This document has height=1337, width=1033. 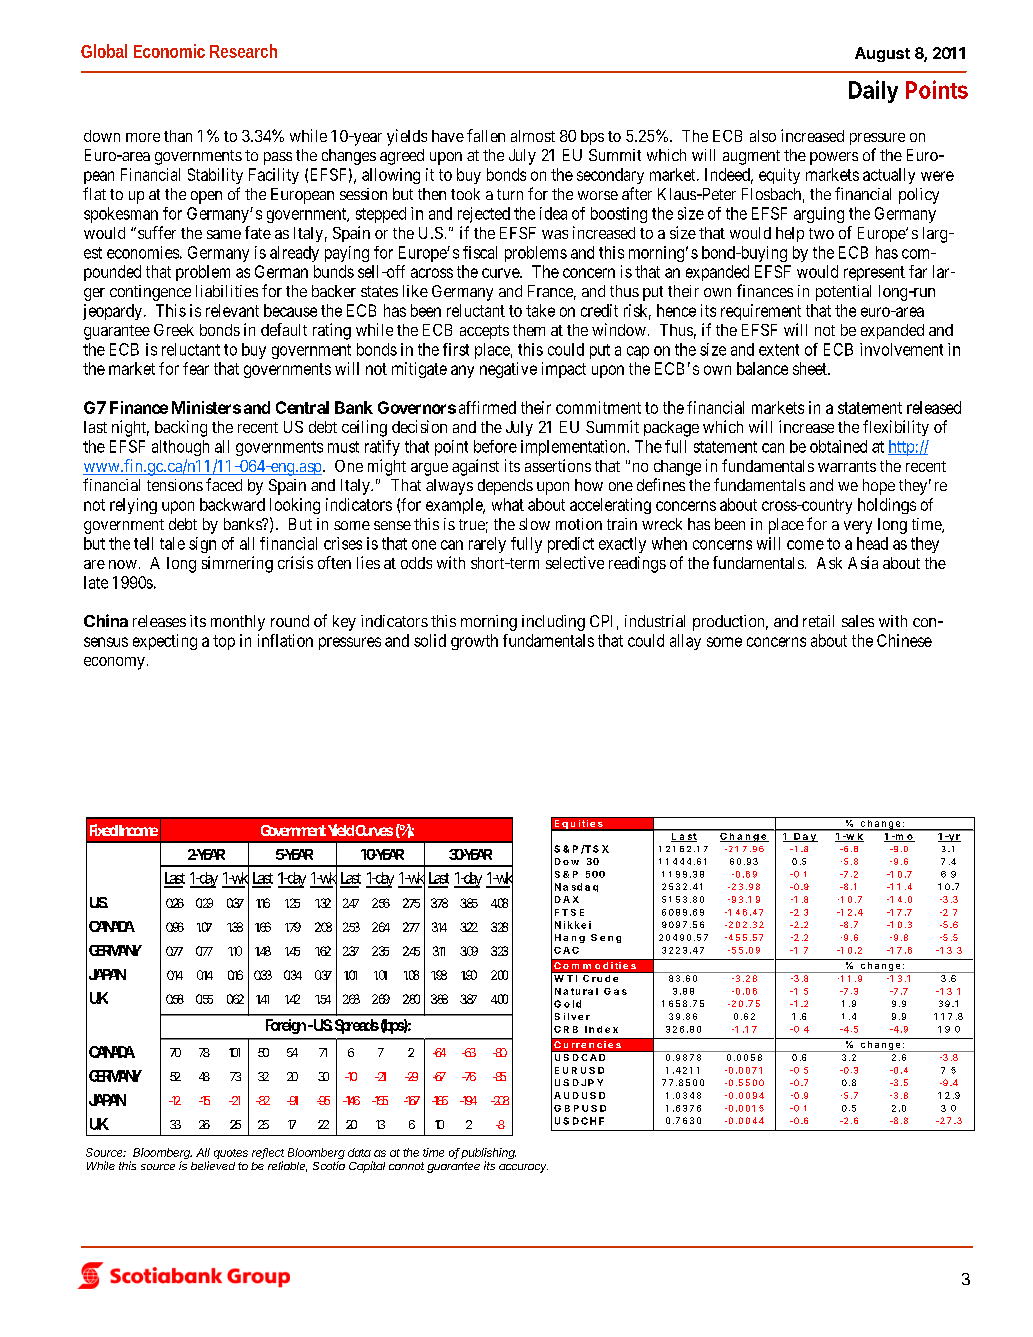 I want to click on quotes, so click(x=231, y=1154).
